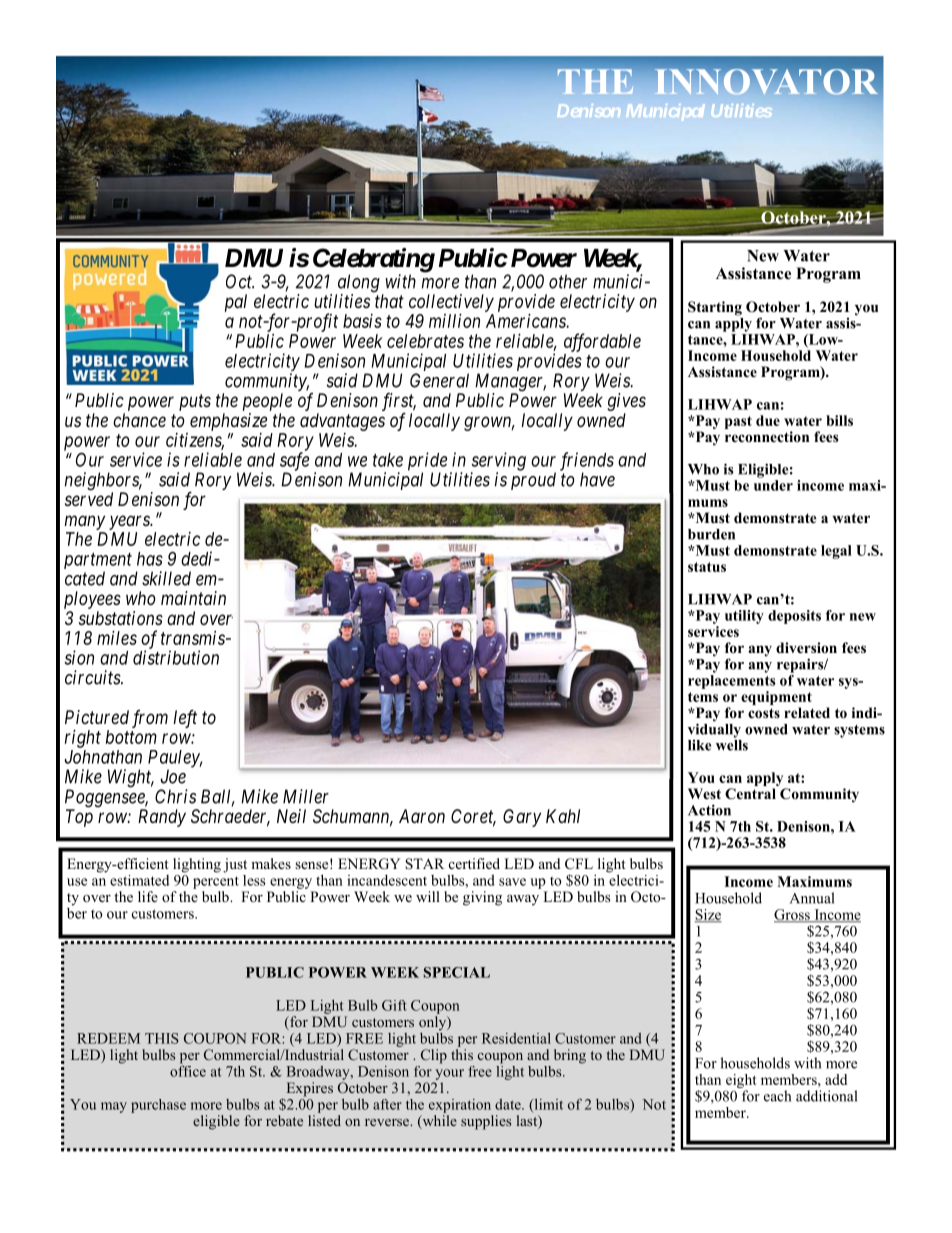 The height and width of the document is (1233, 952). Describe the element at coordinates (460, 1106) in the document. I see `expiration` at that location.
